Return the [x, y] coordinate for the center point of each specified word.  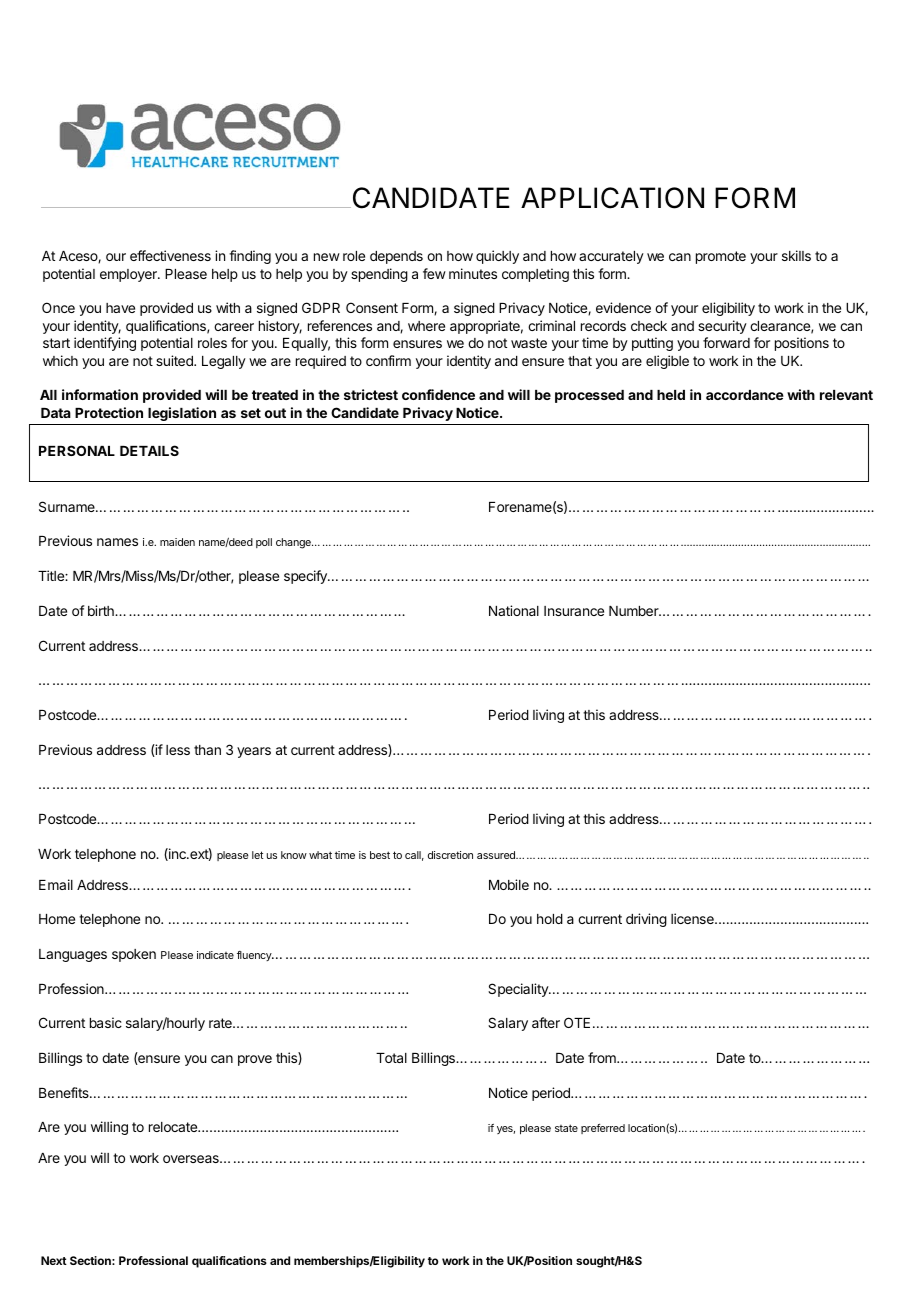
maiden [177, 542]
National [514, 610]
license [693, 918]
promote [721, 257]
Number [635, 611]
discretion [450, 855]
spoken [134, 955]
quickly [497, 257]
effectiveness [170, 255]
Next [54, 1260]
